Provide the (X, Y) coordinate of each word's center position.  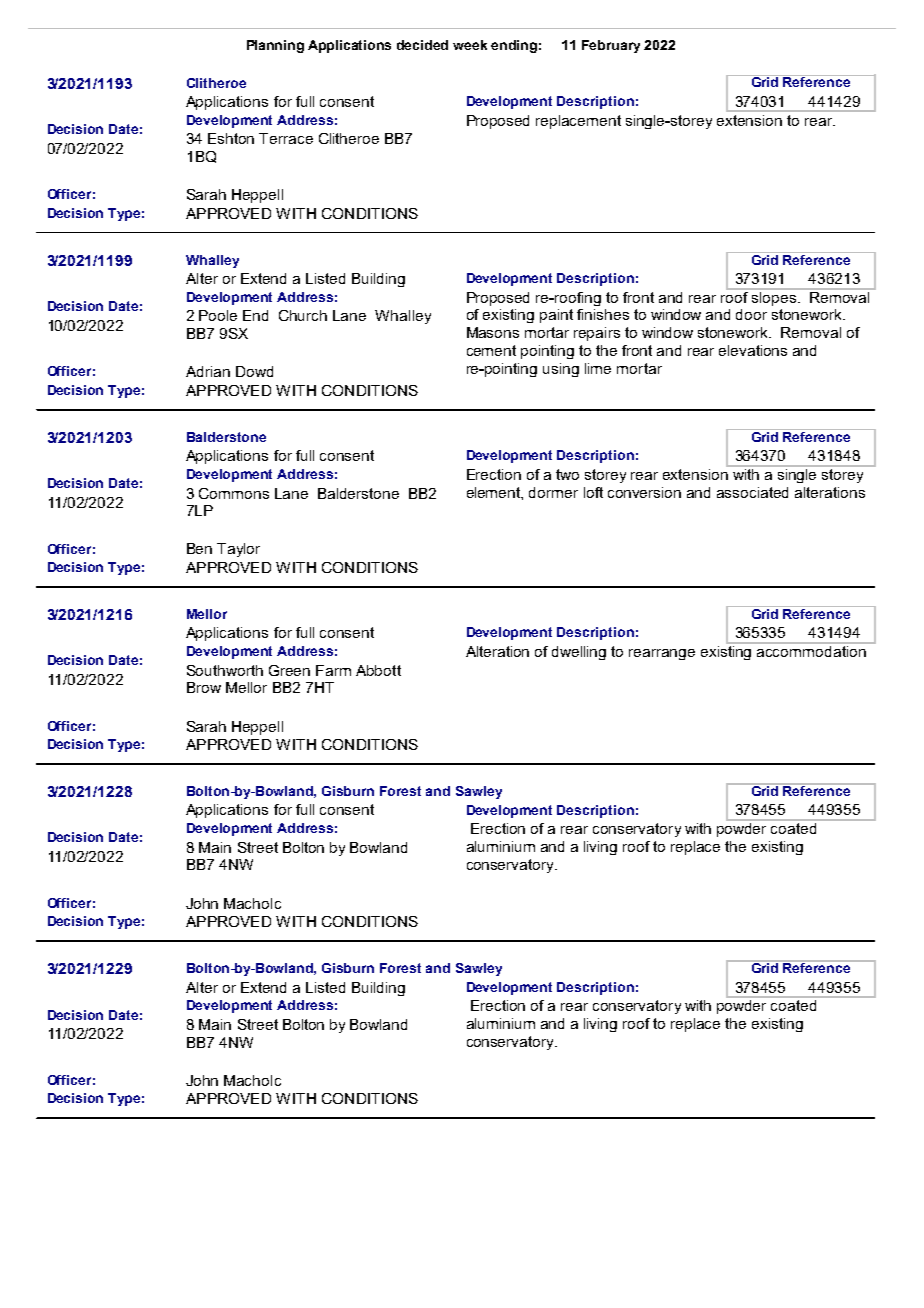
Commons (234, 493)
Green (289, 670)
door (751, 314)
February (611, 46)
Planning (275, 46)
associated (752, 492)
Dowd (254, 371)
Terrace (286, 138)
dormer (553, 492)
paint (556, 316)
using (561, 370)
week (470, 45)
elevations (753, 350)
